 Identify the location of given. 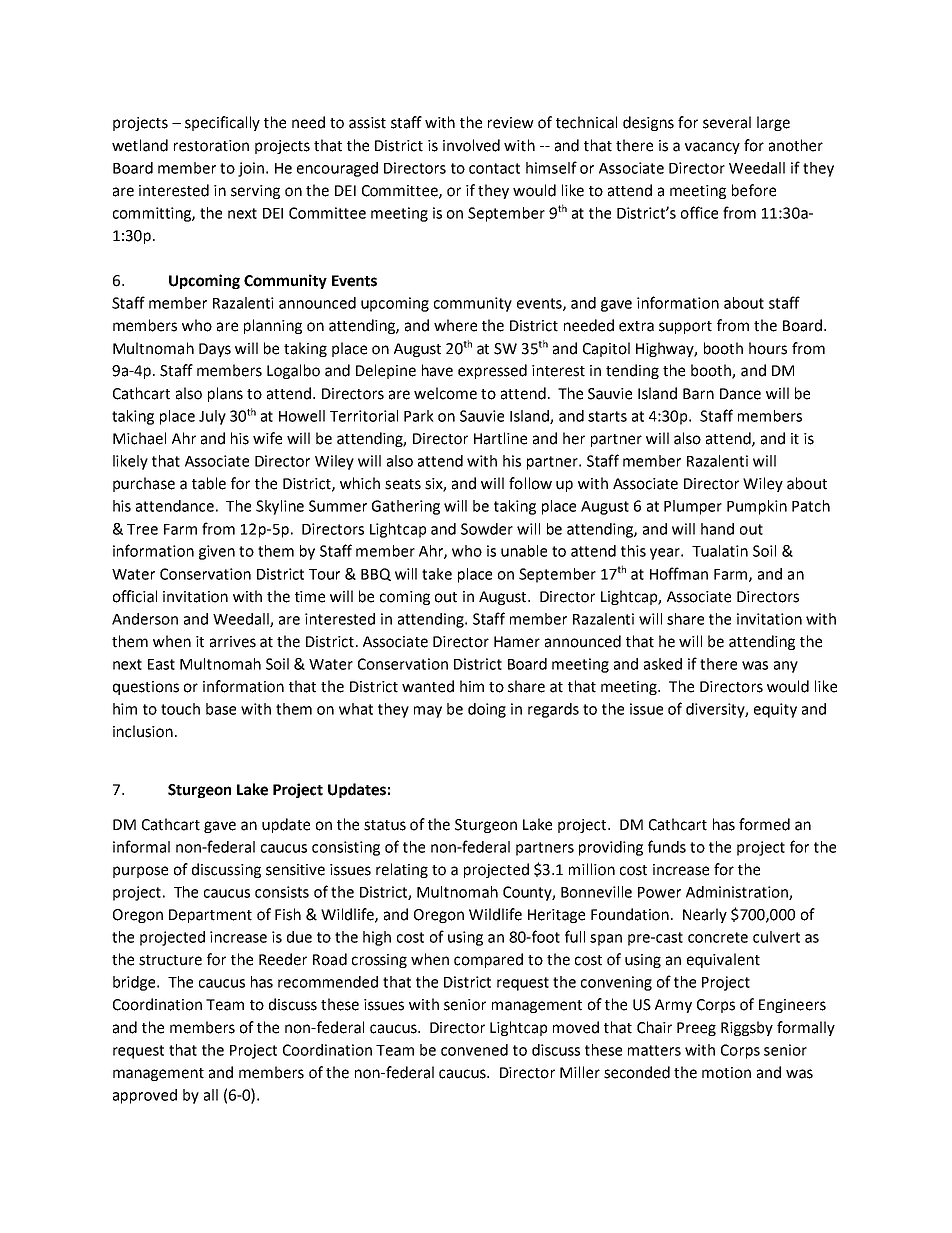
(217, 552).
